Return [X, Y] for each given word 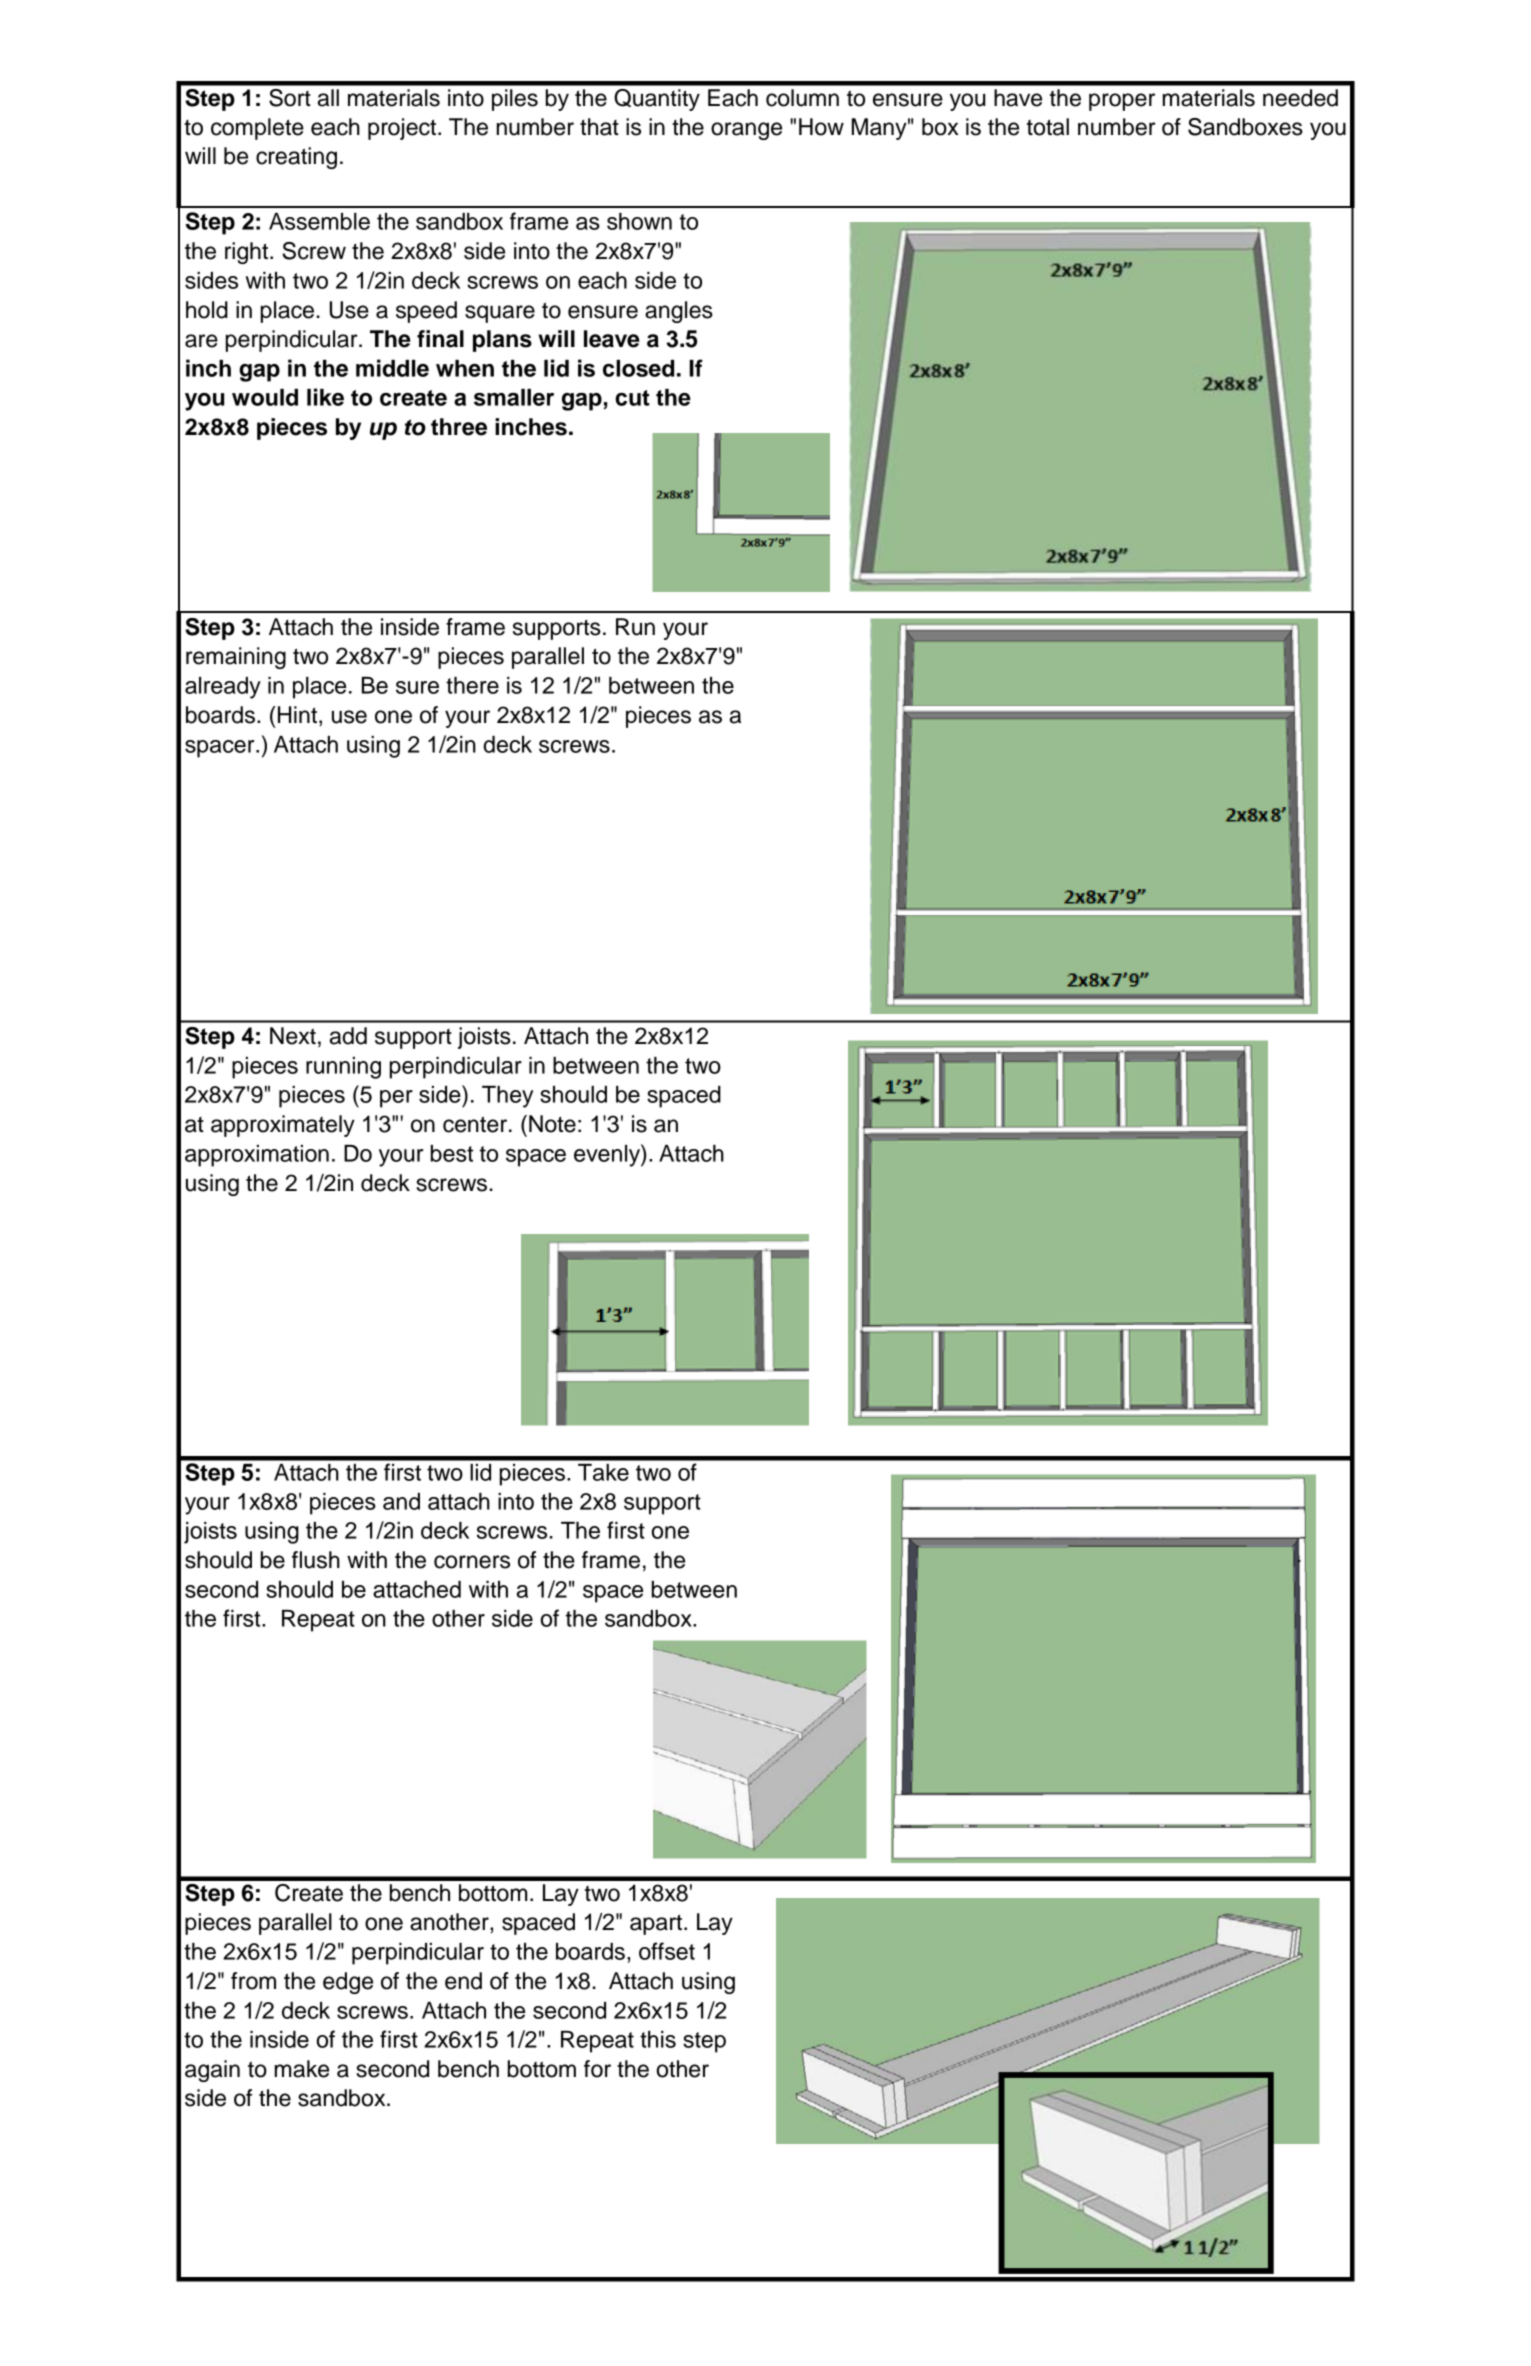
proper [1122, 102]
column [802, 98]
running [343, 1068]
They [507, 1097]
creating [296, 158]
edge [348, 1983]
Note [552, 1124]
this [658, 2039]
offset [667, 1951]
